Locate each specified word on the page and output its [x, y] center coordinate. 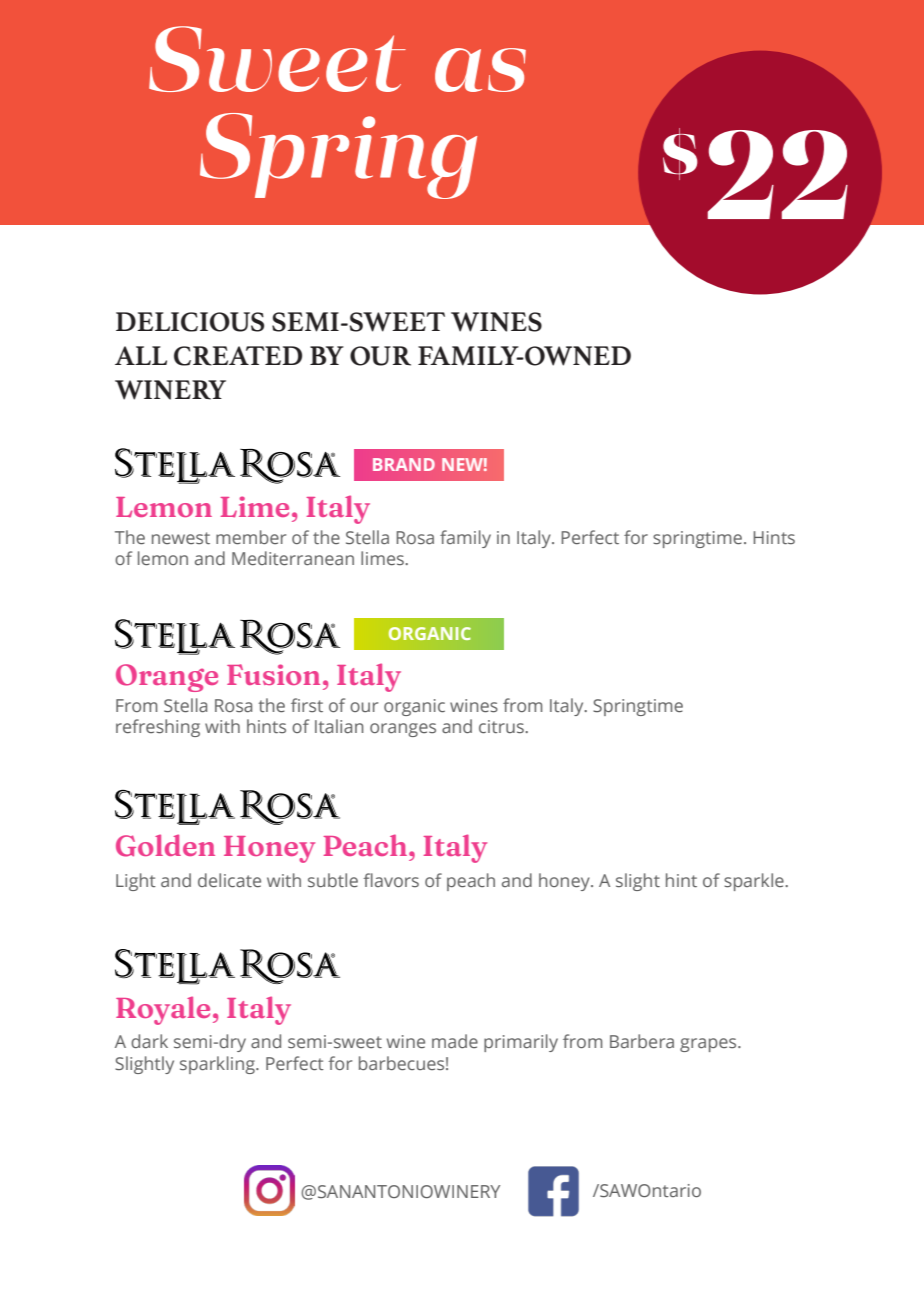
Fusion [273, 674]
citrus [502, 726]
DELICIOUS [190, 322]
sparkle [755, 882]
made [455, 1041]
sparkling [218, 1065]
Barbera [642, 1041]
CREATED [238, 356]
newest [181, 538]
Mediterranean [293, 558]
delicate [229, 880]
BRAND [404, 464]
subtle [333, 880]
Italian [339, 726]
